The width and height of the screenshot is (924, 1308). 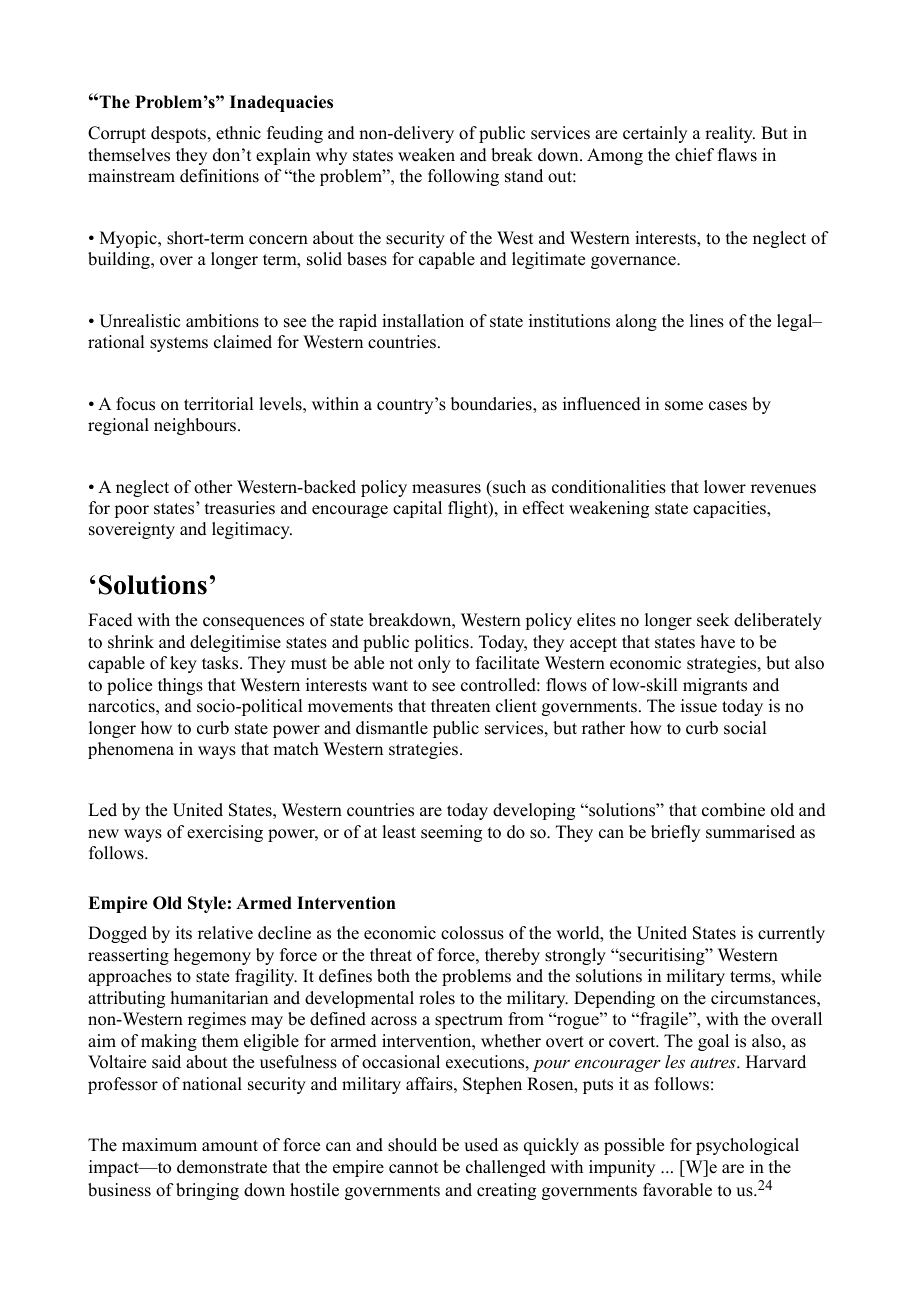 I want to click on reality, so click(x=730, y=134).
